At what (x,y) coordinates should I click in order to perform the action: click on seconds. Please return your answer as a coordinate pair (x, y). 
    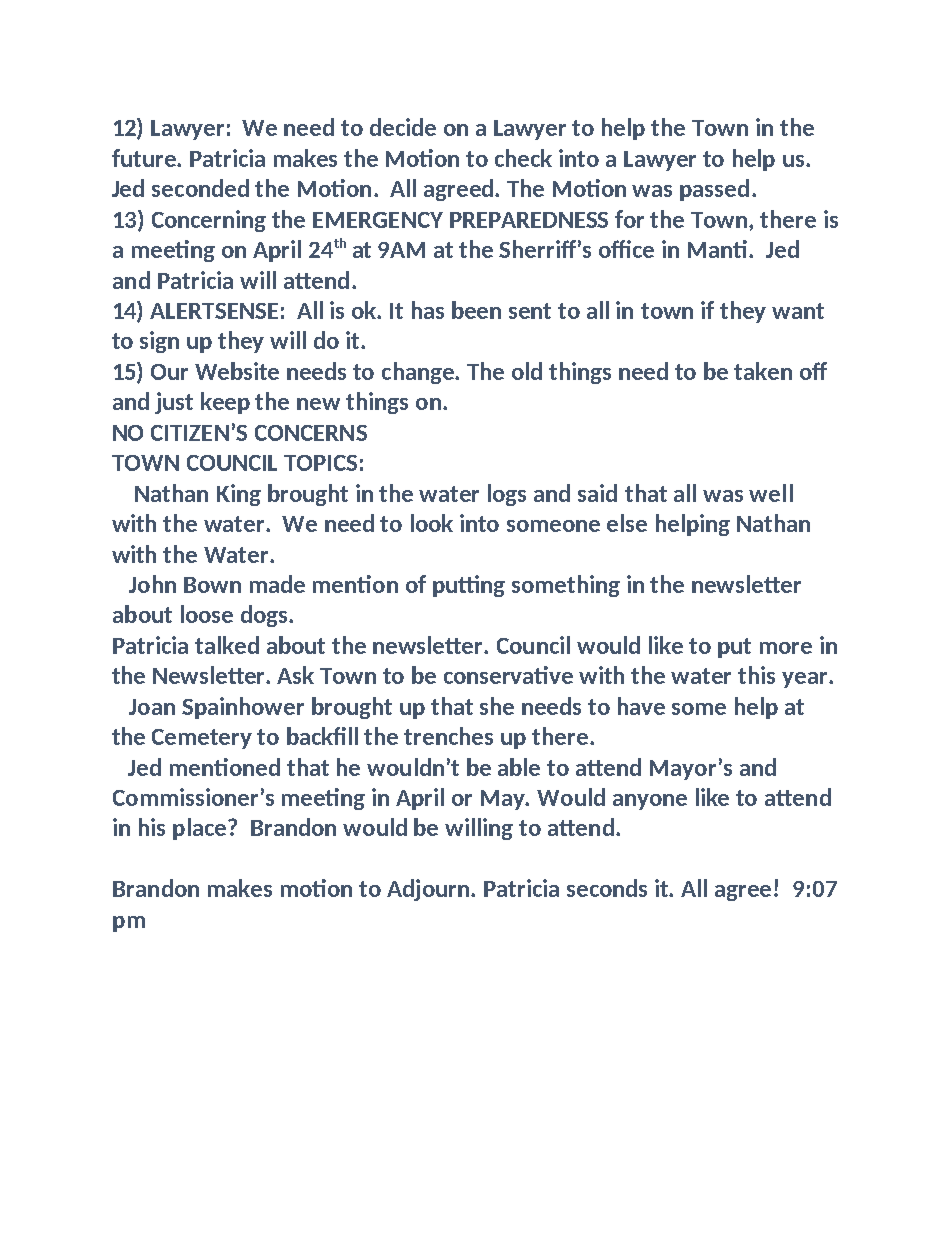
    Looking at the image, I should click on (607, 888).
